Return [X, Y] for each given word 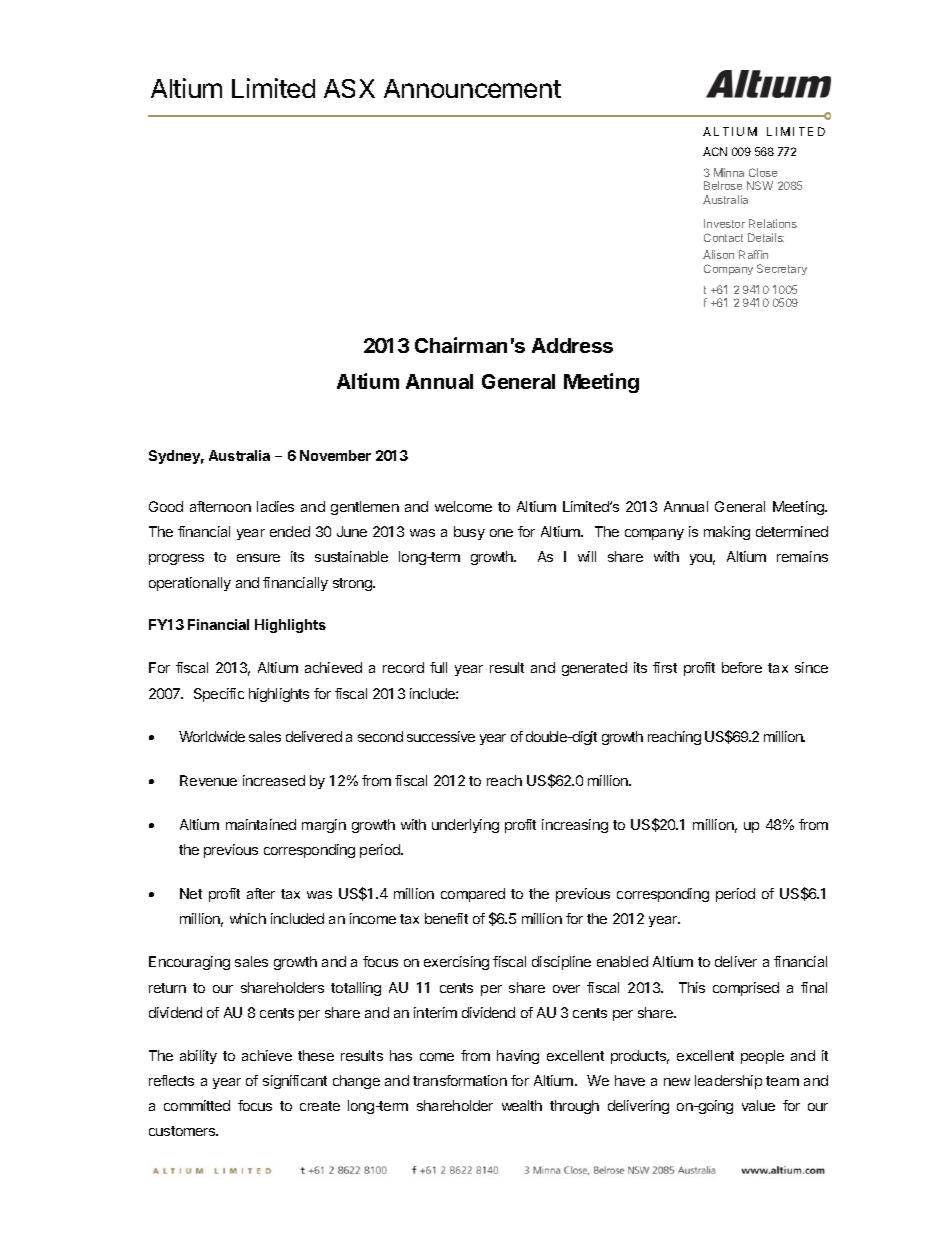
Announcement [472, 88]
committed [197, 1105]
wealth [522, 1105]
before [742, 667]
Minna [729, 172]
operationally [190, 584]
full [438, 667]
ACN [715, 151]
